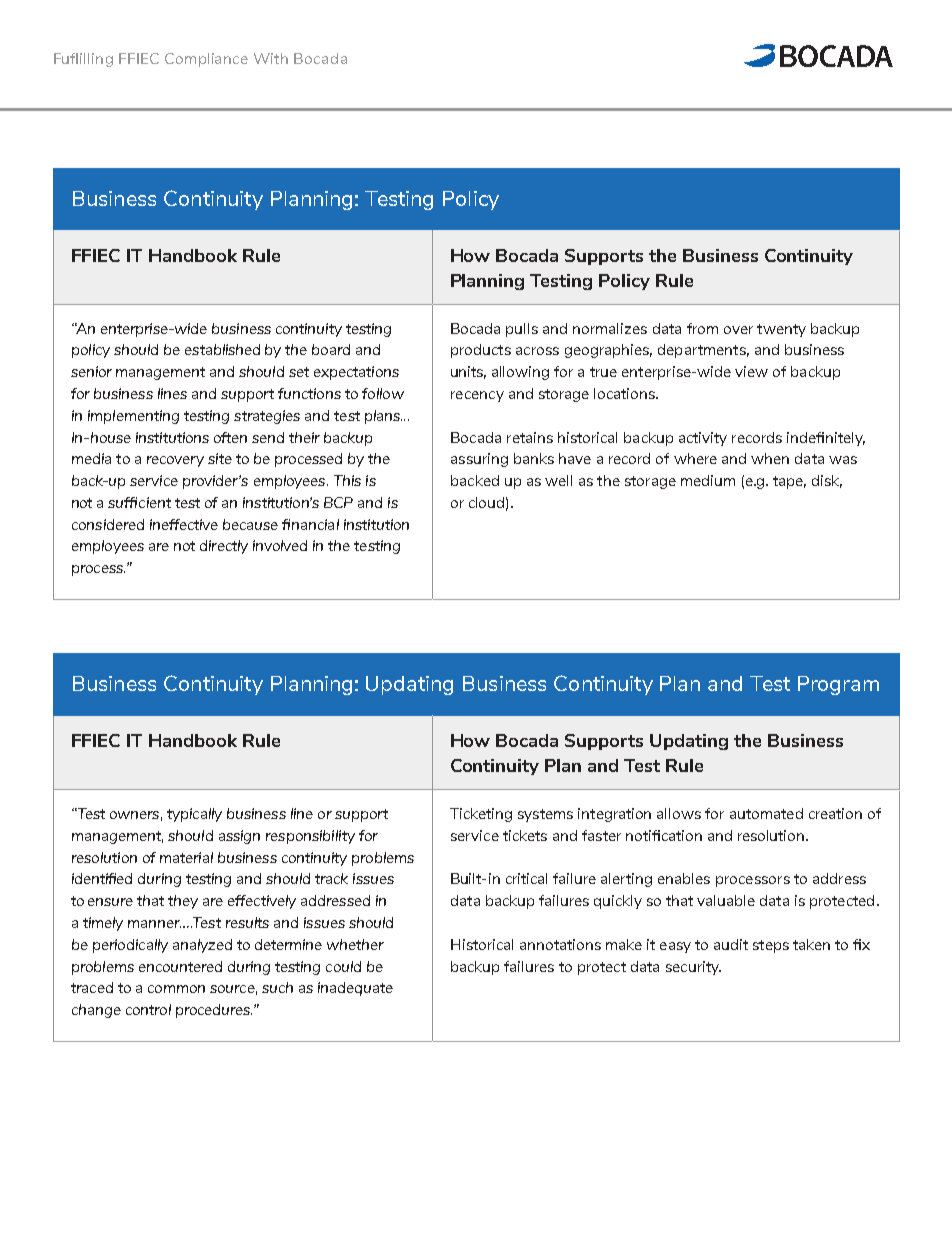 The image size is (952, 1233). I want to click on common, so click(176, 989).
